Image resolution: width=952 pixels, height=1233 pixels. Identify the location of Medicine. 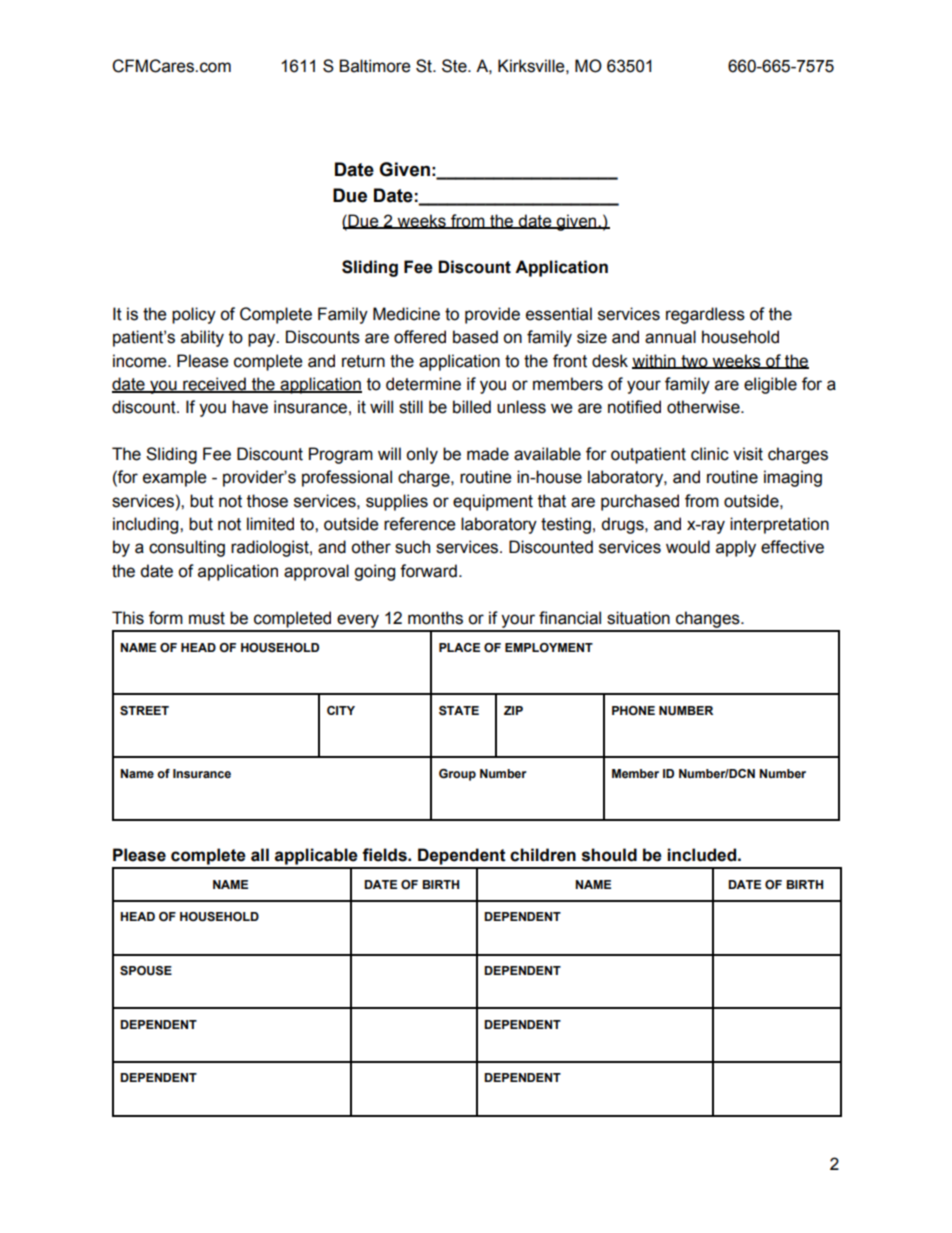
(406, 314).
